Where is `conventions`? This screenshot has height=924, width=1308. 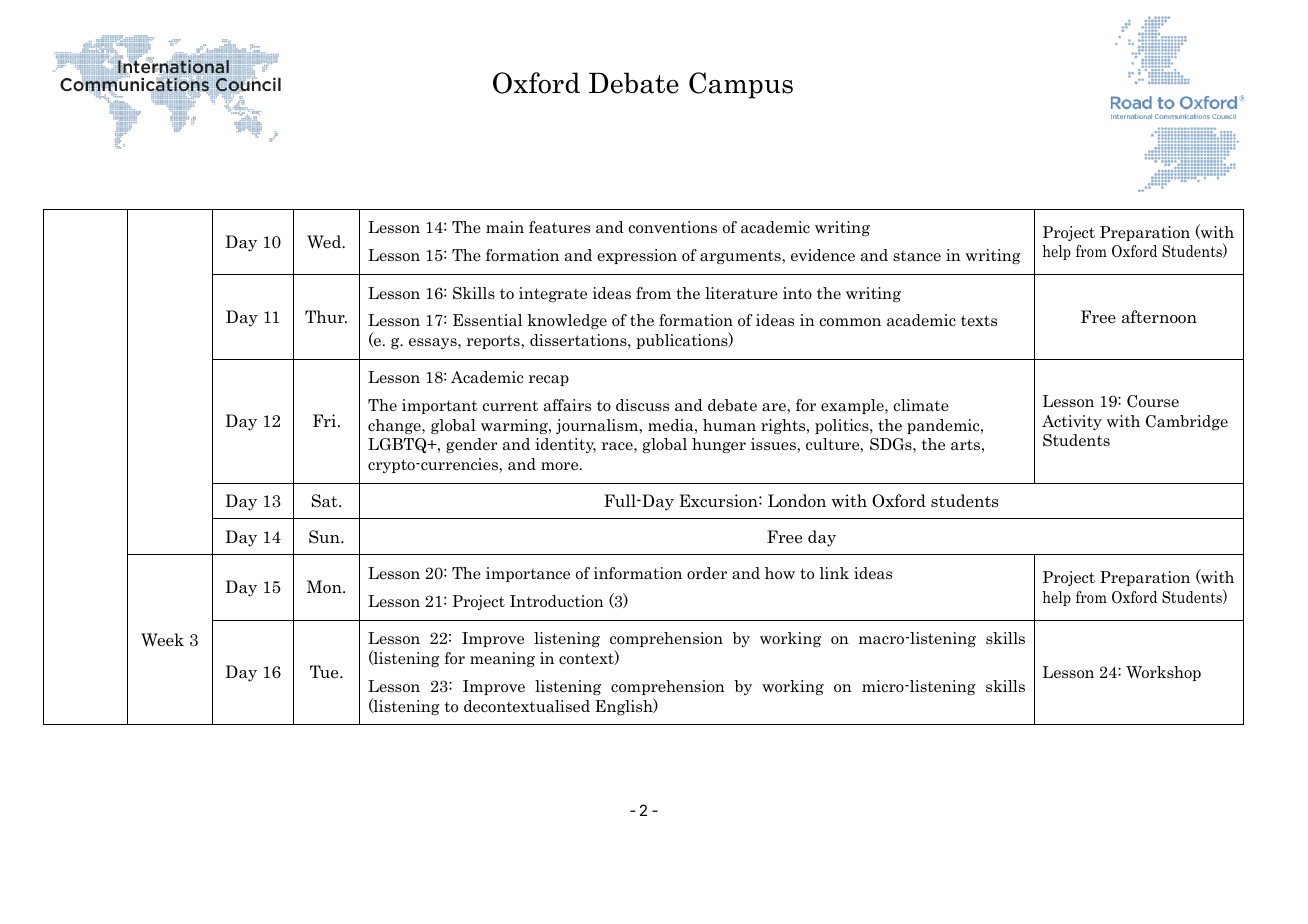
conventions is located at coordinates (672, 227).
